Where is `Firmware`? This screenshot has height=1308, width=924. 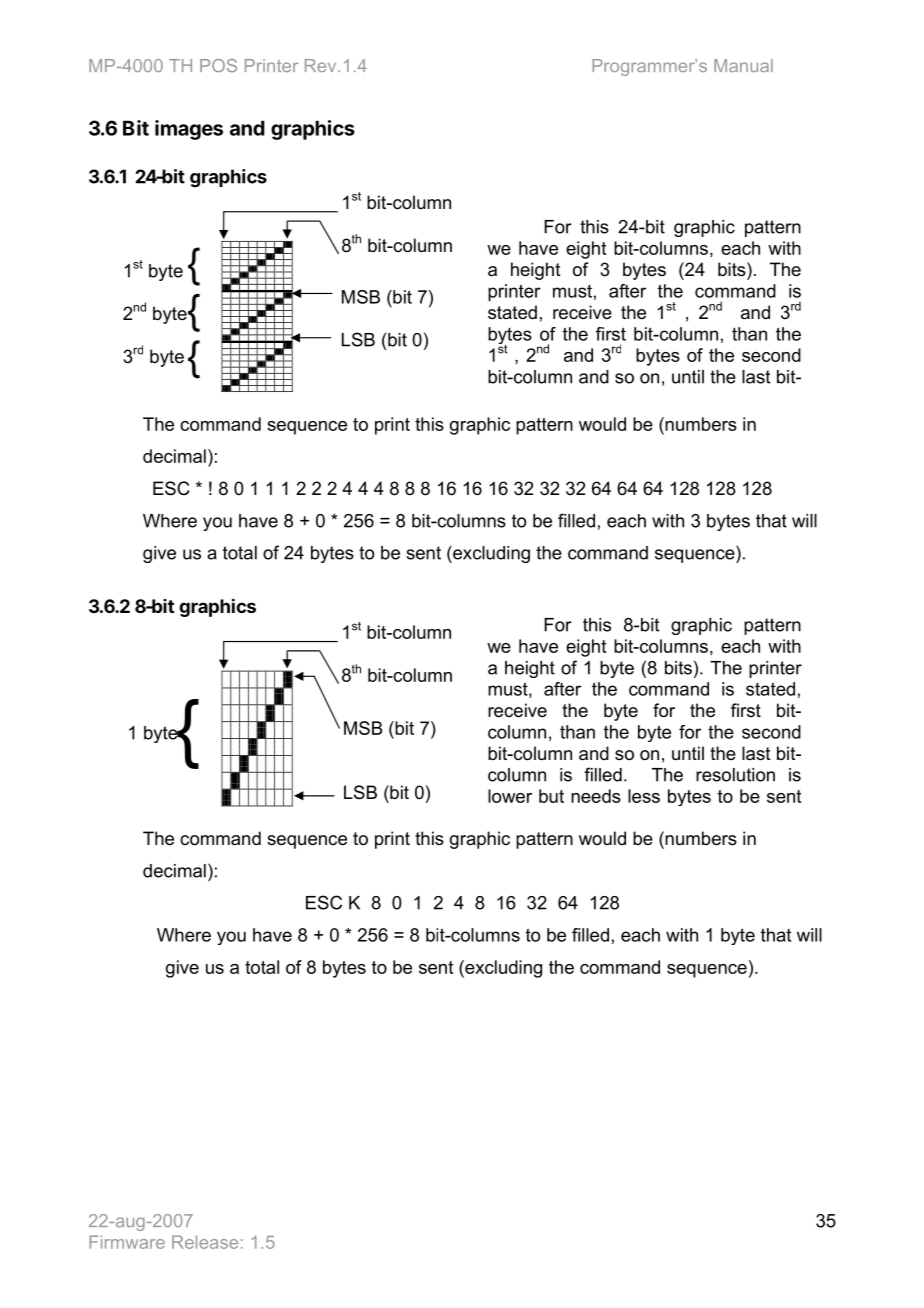
Firmware is located at coordinates (127, 1242).
